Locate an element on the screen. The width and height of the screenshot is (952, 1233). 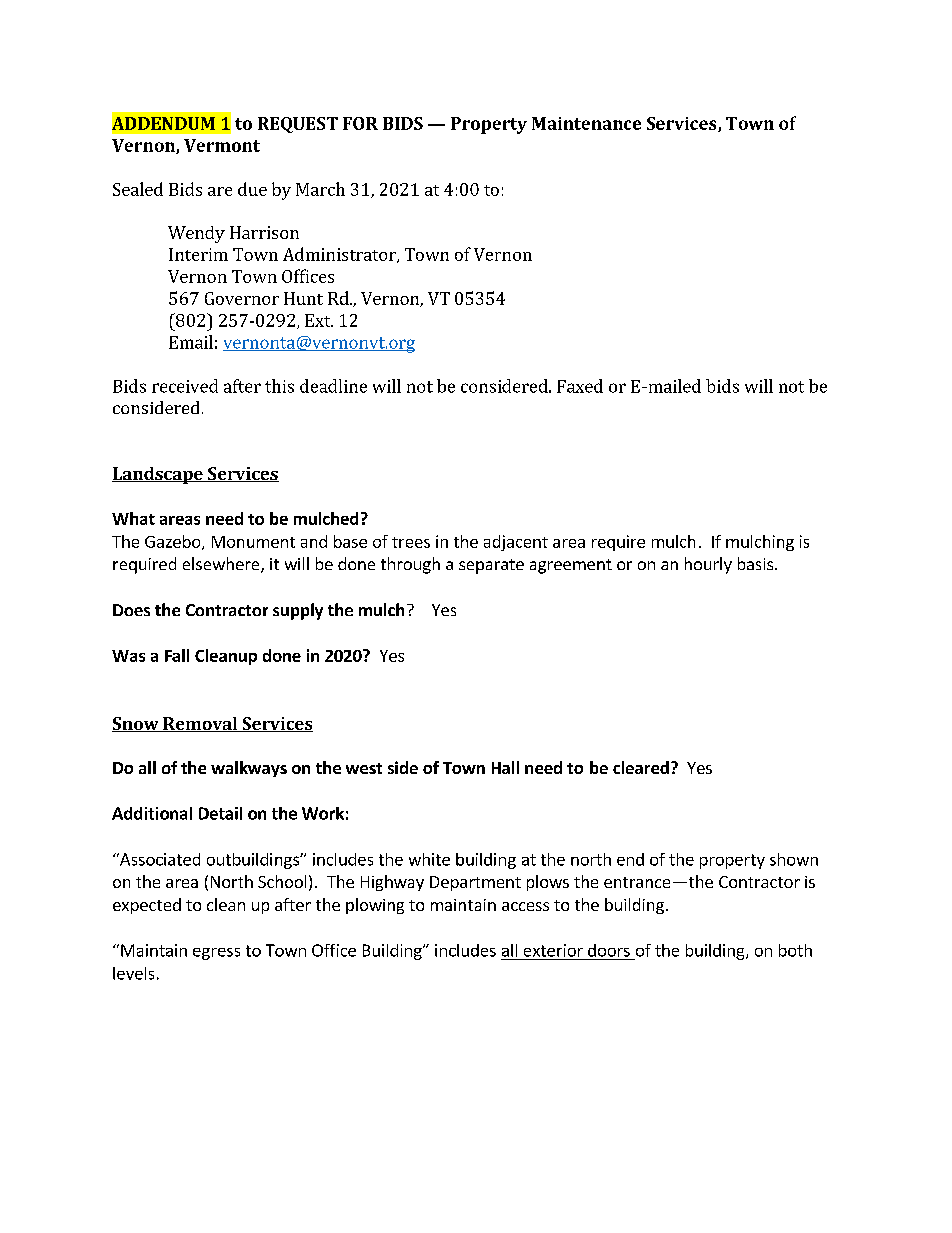
FOR is located at coordinates (360, 123).
